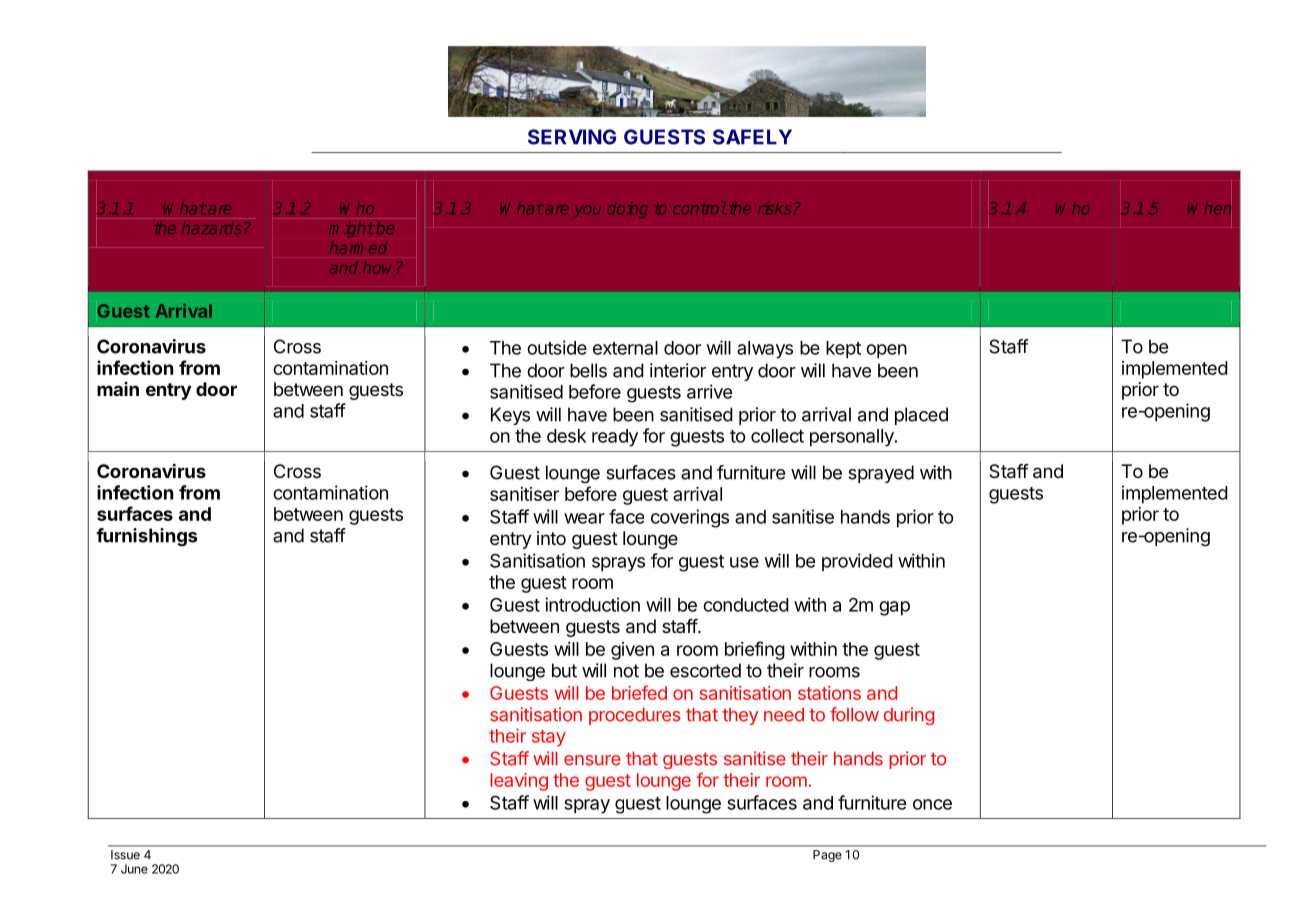  I want to click on When, so click(1209, 208).
